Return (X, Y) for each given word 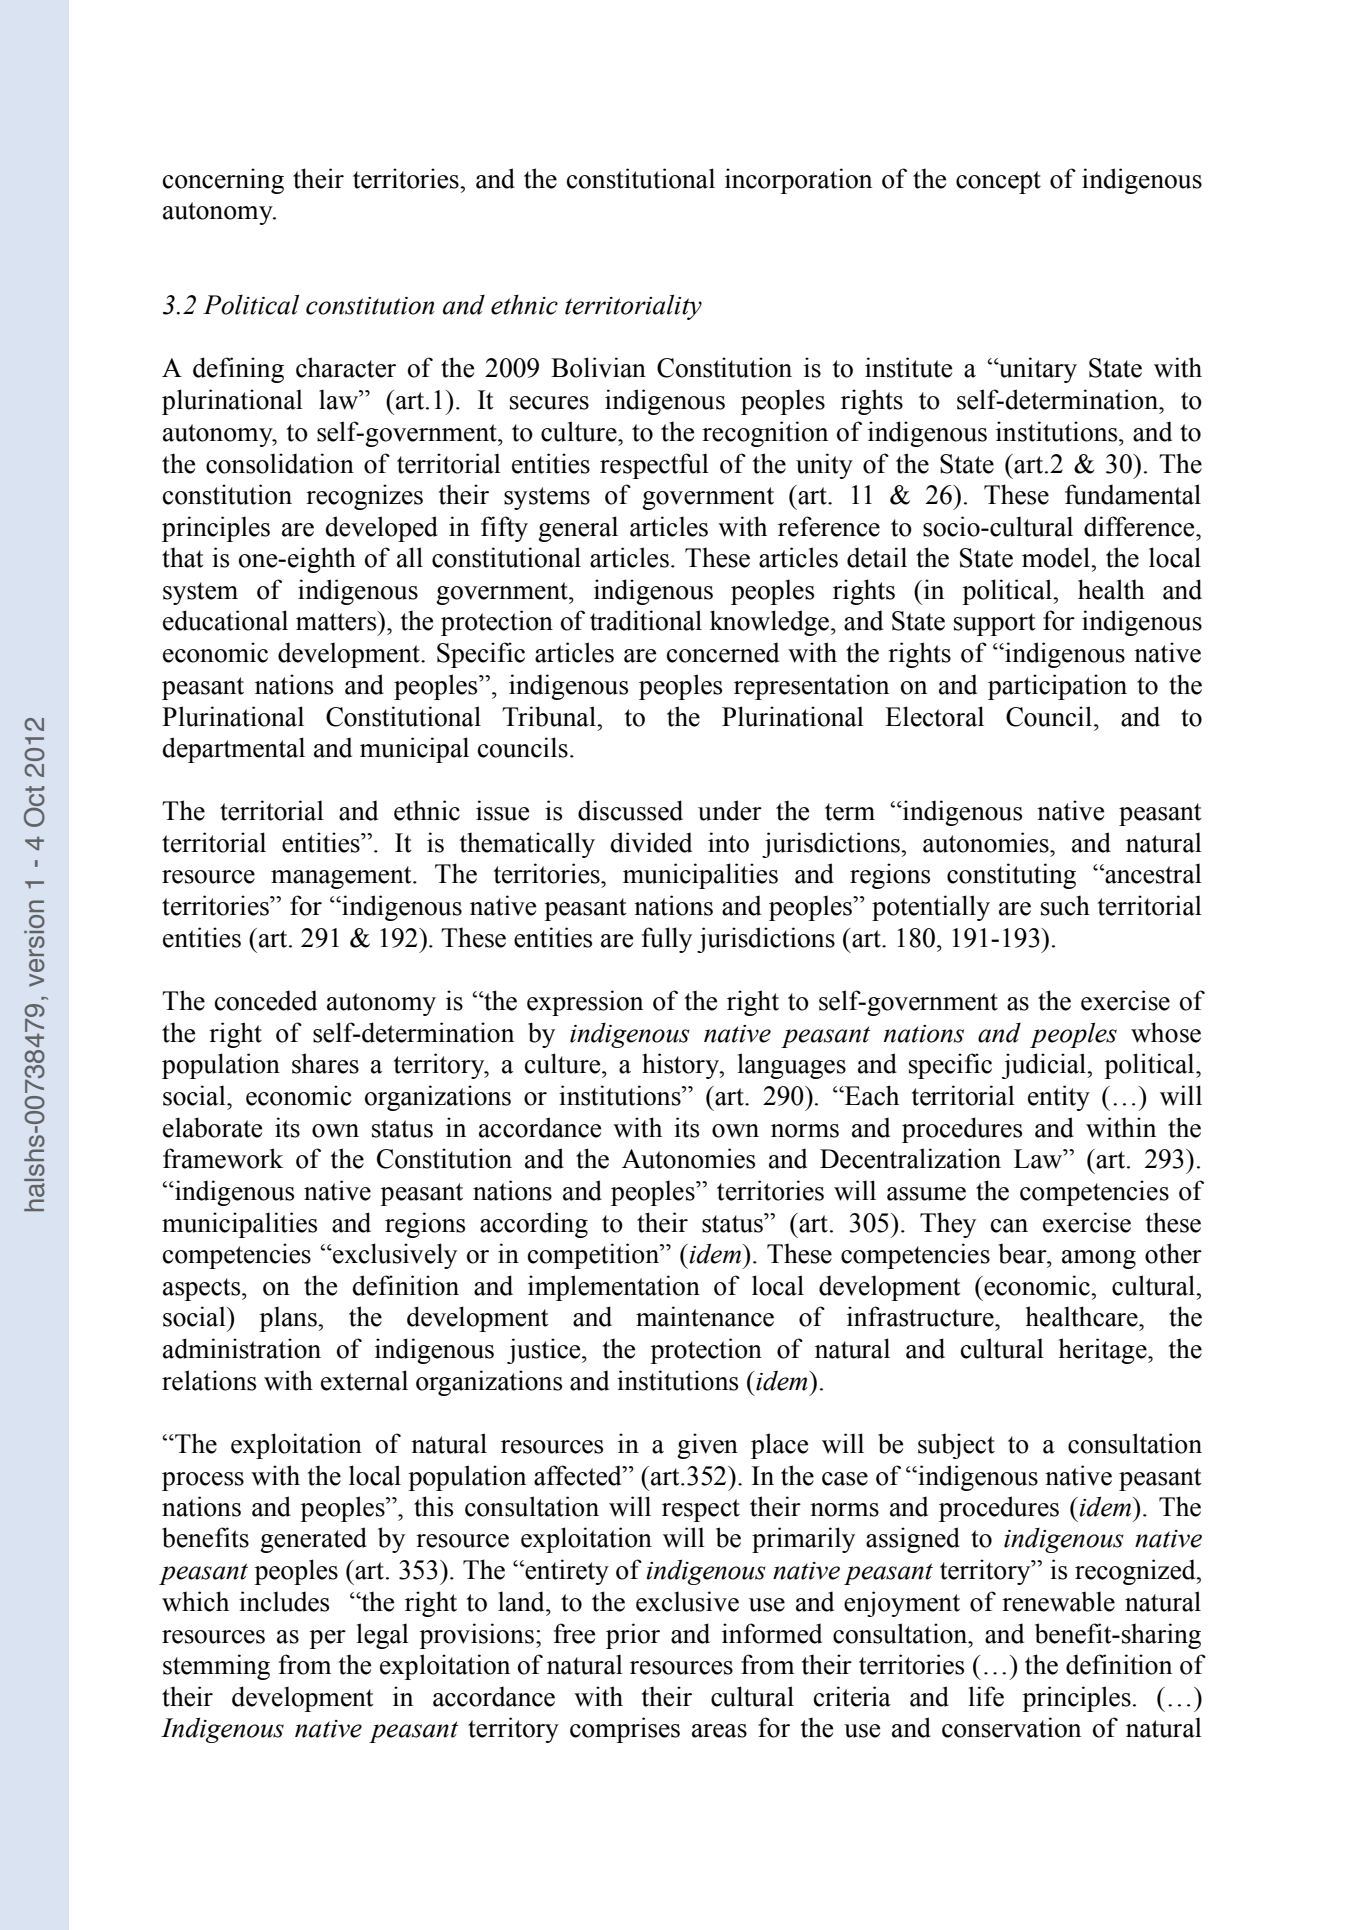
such (1065, 905)
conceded (266, 1000)
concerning (223, 181)
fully (667, 940)
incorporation (798, 181)
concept (998, 182)
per (327, 1639)
